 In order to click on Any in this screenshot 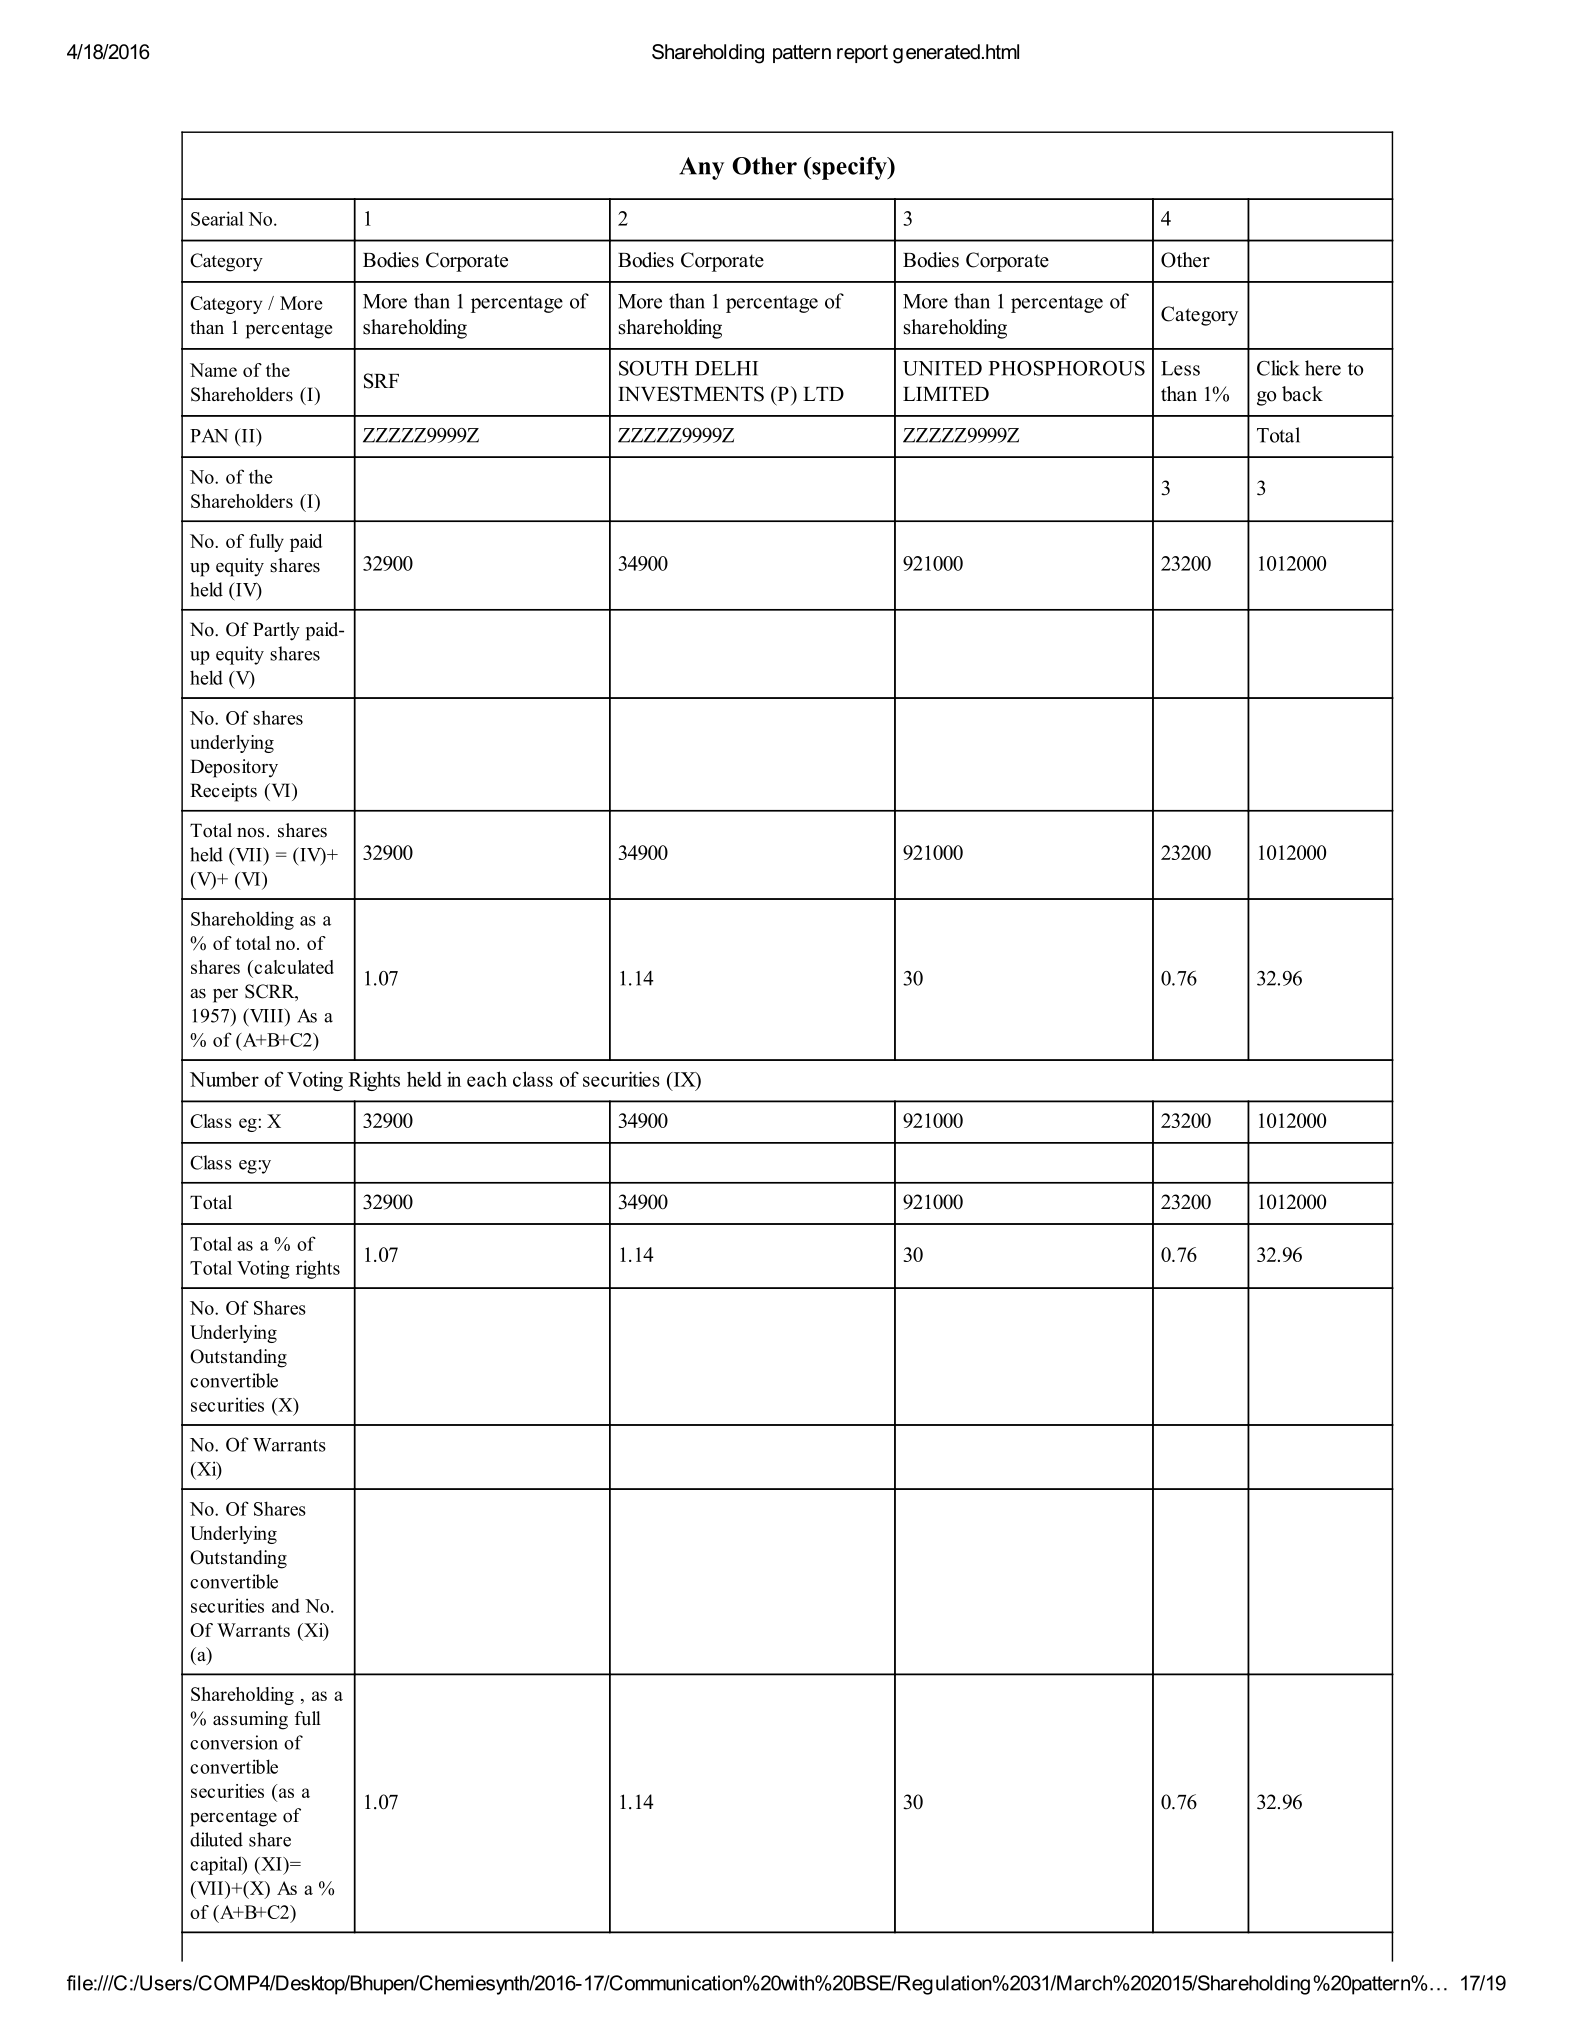, I will do `click(701, 168)`.
